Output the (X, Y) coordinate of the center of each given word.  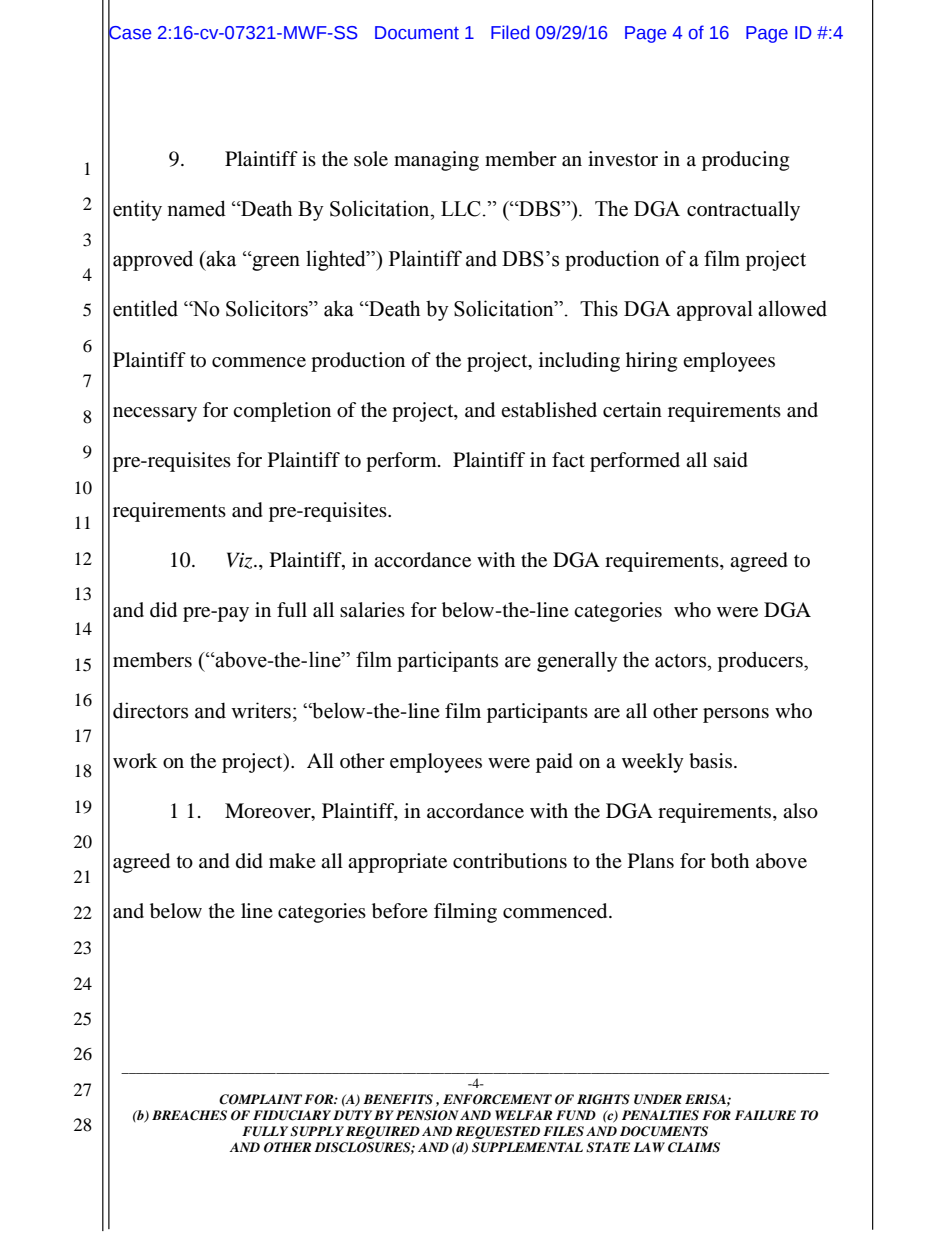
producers (761, 661)
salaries (372, 609)
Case (129, 32)
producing (745, 161)
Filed (510, 32)
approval (715, 310)
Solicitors (268, 308)
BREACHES (189, 1115)
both (730, 861)
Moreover (269, 812)
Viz (241, 560)
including (579, 362)
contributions (510, 861)
